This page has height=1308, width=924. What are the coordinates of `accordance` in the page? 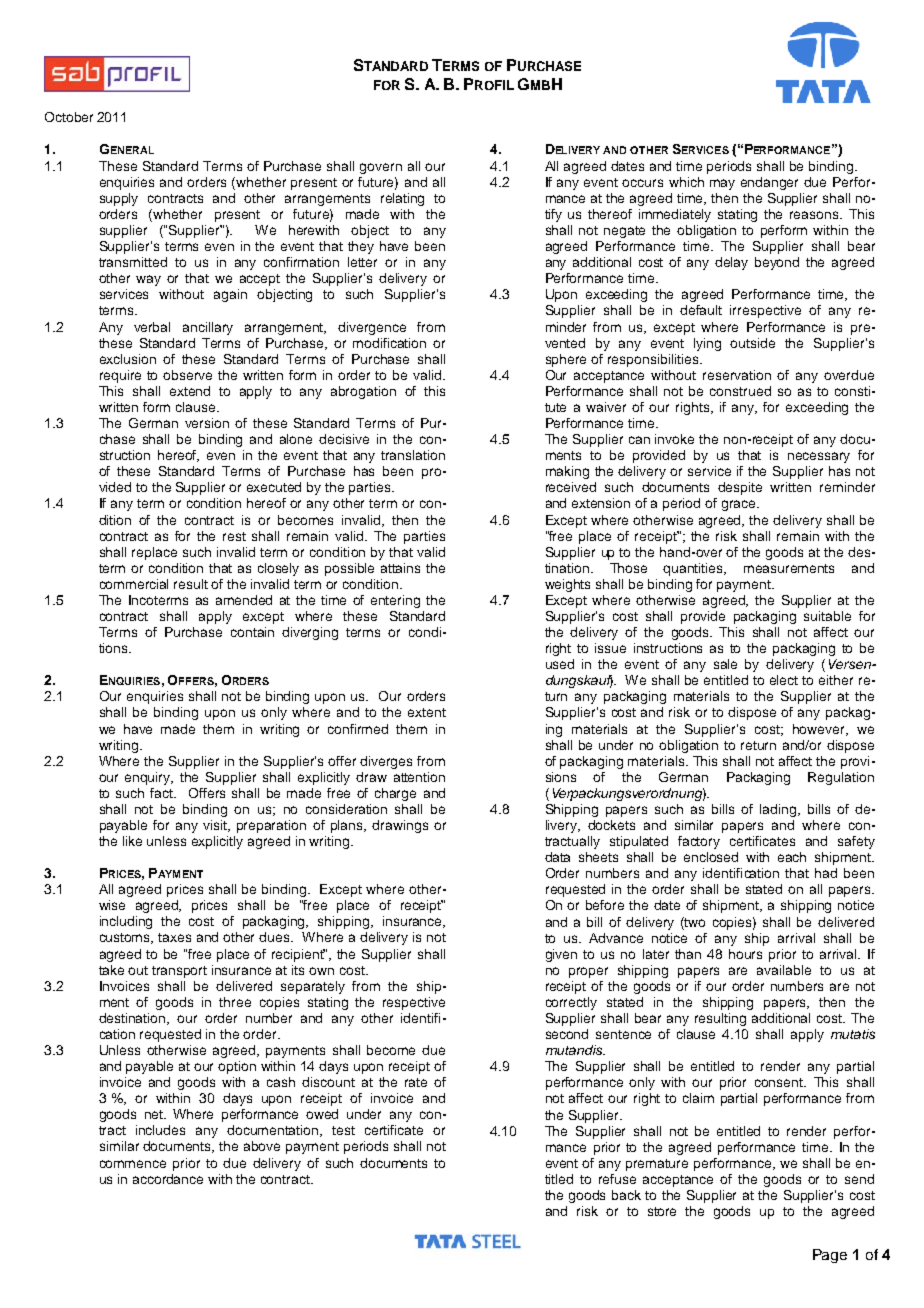 It's located at (168, 1179).
